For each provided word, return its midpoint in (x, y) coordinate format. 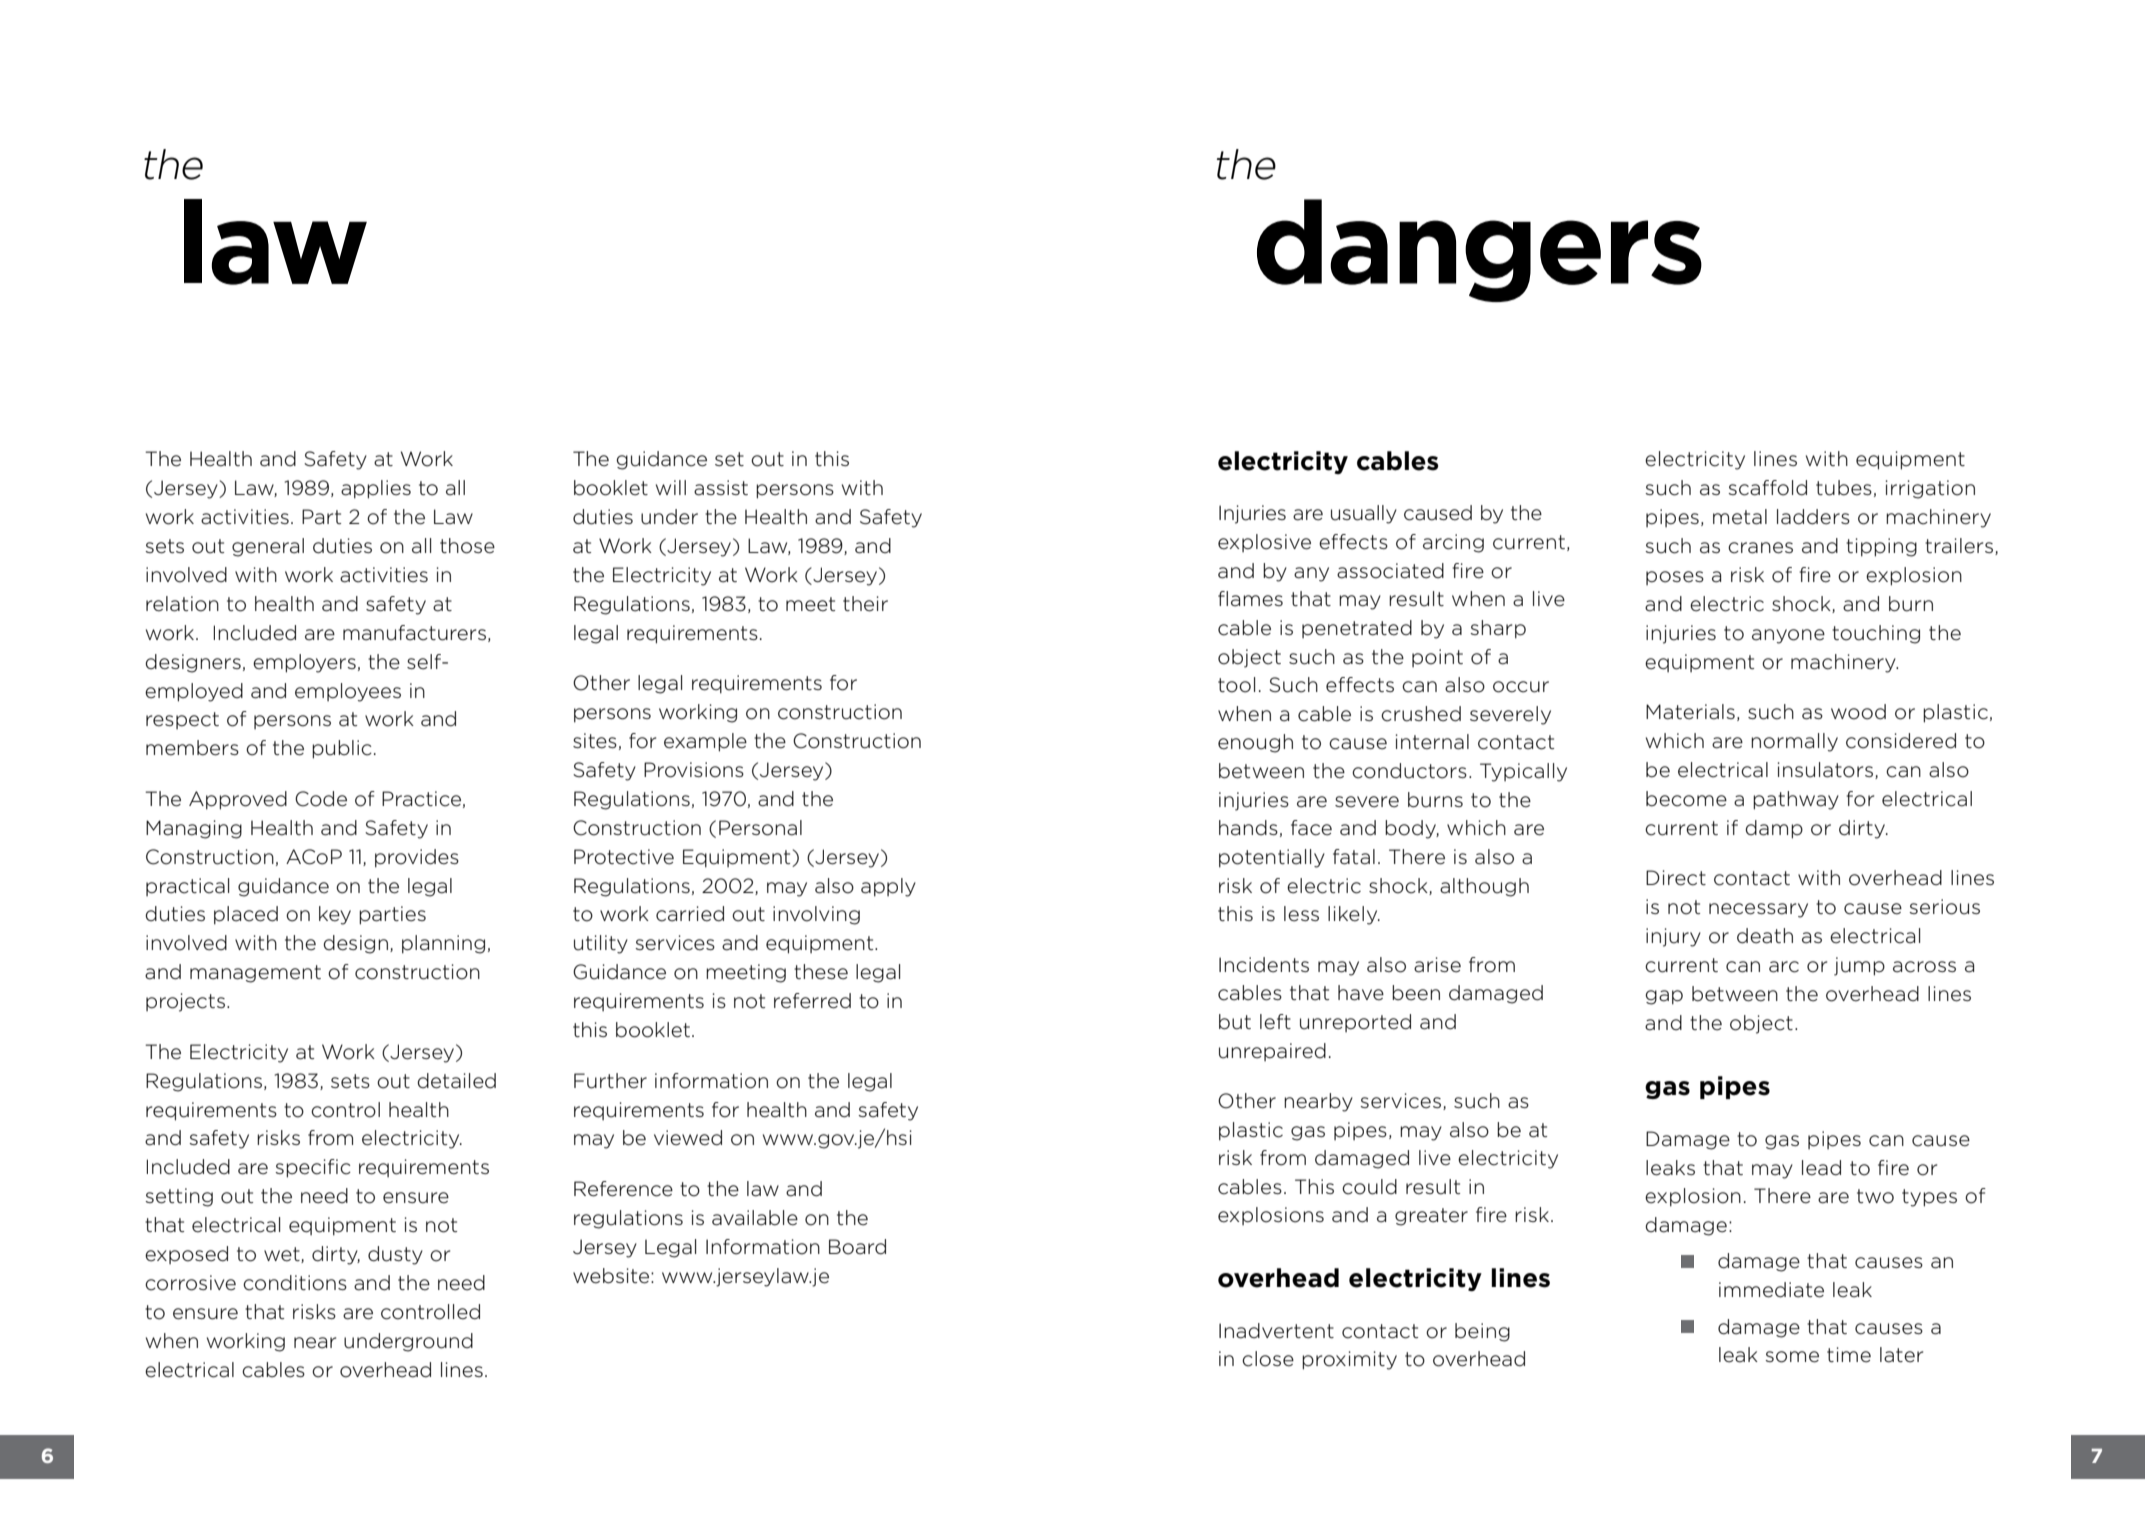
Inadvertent (1276, 1331)
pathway (1796, 800)
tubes (1844, 488)
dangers (1479, 250)
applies (376, 489)
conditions (295, 1283)
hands (1248, 828)
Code (321, 799)
